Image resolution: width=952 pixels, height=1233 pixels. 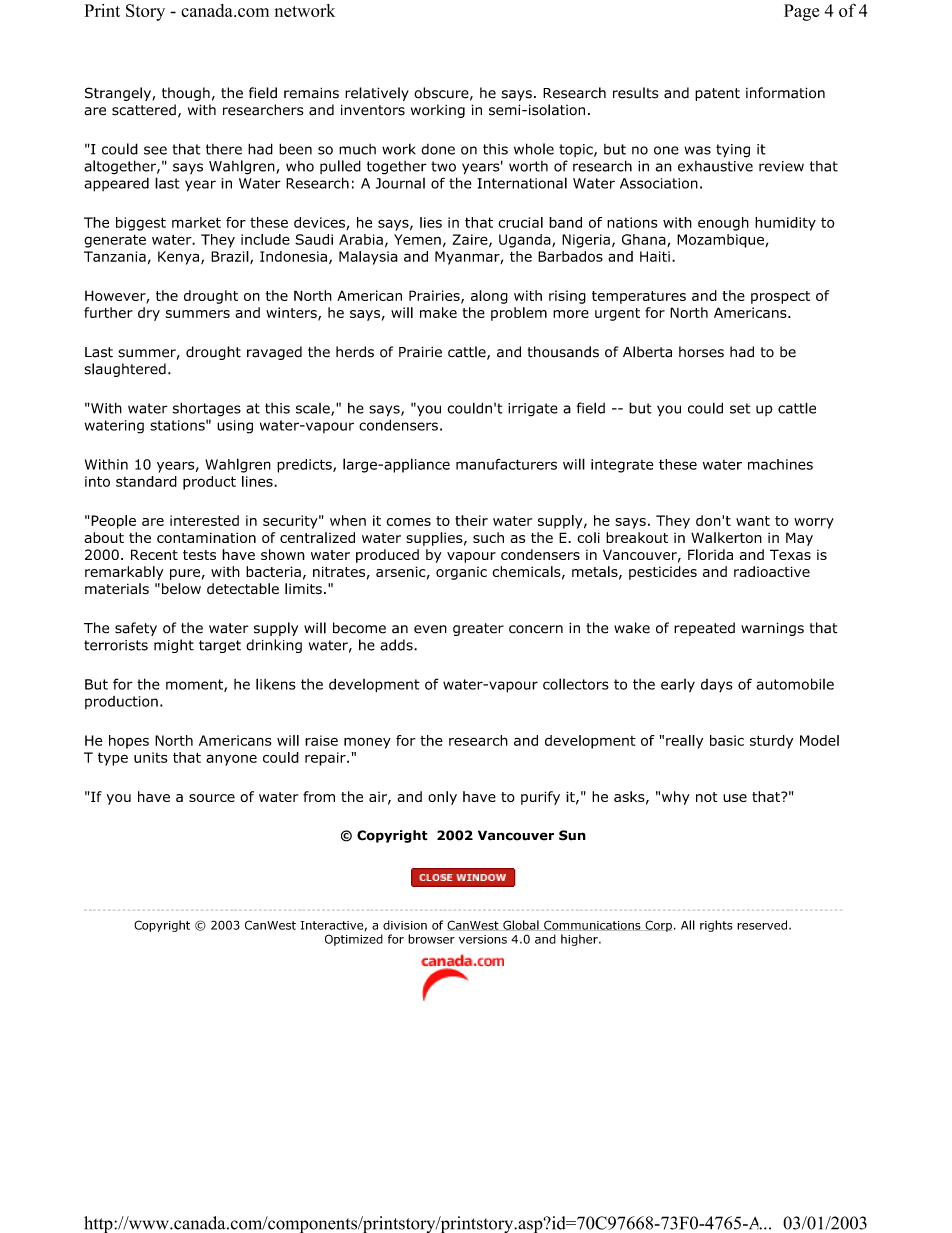 I want to click on basic, so click(x=727, y=740).
